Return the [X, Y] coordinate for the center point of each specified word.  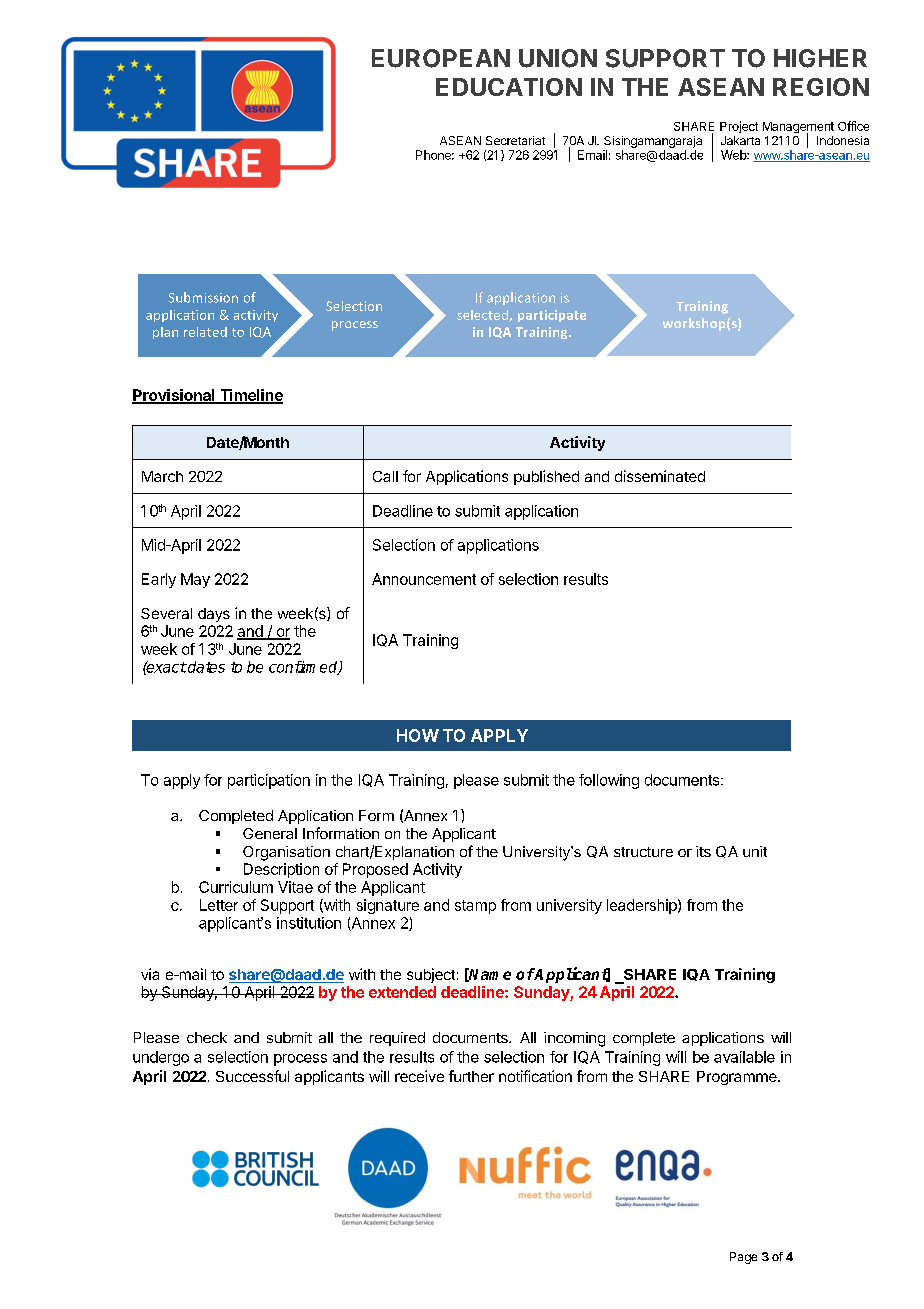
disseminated [660, 476]
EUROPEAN [441, 58]
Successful [252, 1076]
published [546, 477]
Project [739, 127]
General [270, 833]
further [471, 1076]
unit [755, 851]
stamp [475, 907]
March [162, 476]
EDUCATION [509, 87]
